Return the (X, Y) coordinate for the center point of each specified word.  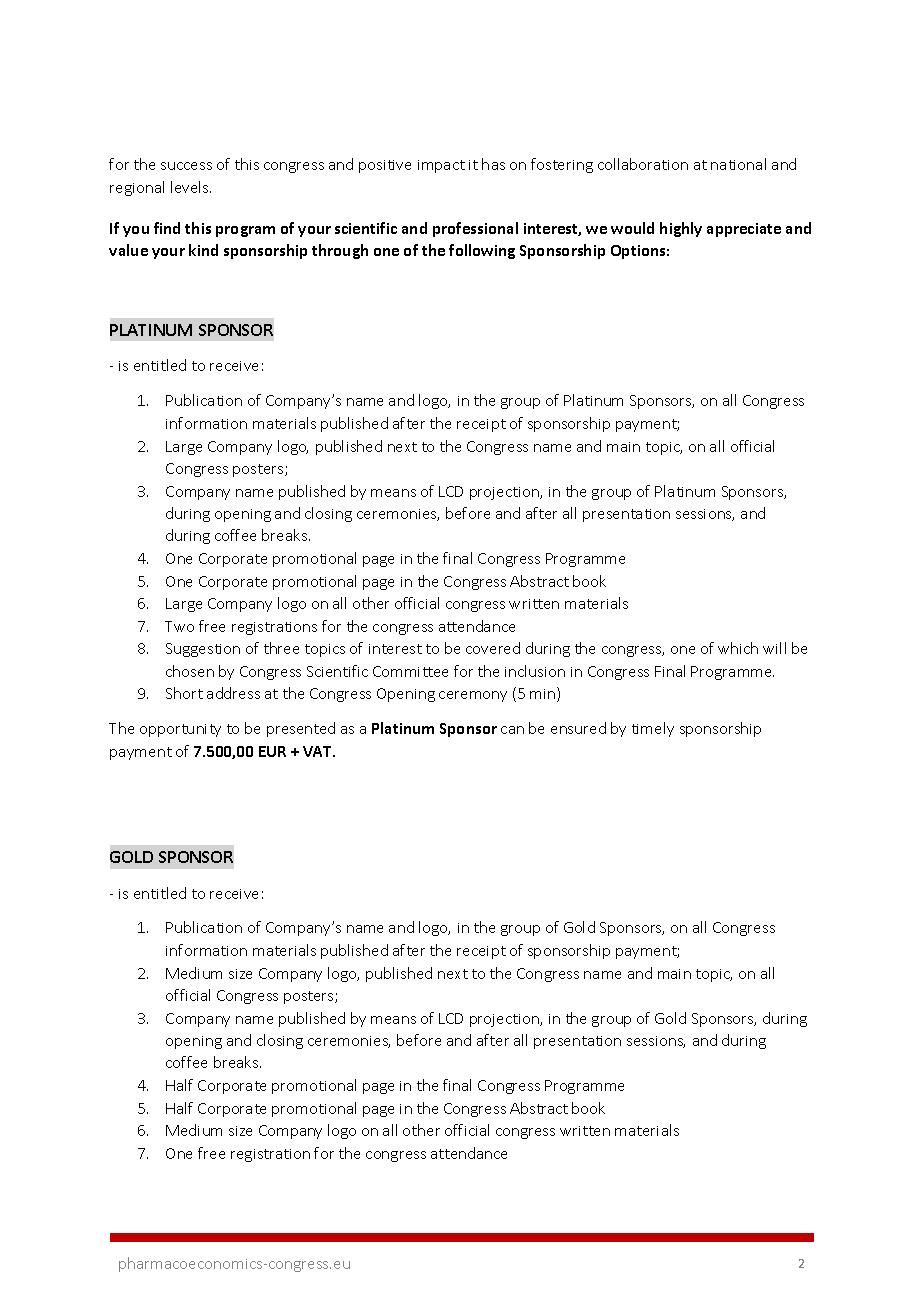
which (738, 648)
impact (441, 166)
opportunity (180, 730)
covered (493, 648)
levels (191, 187)
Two (179, 626)
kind (203, 250)
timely (653, 729)
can (512, 730)
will (774, 648)
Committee (410, 671)
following (482, 251)
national (738, 164)
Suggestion (203, 650)
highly (681, 229)
